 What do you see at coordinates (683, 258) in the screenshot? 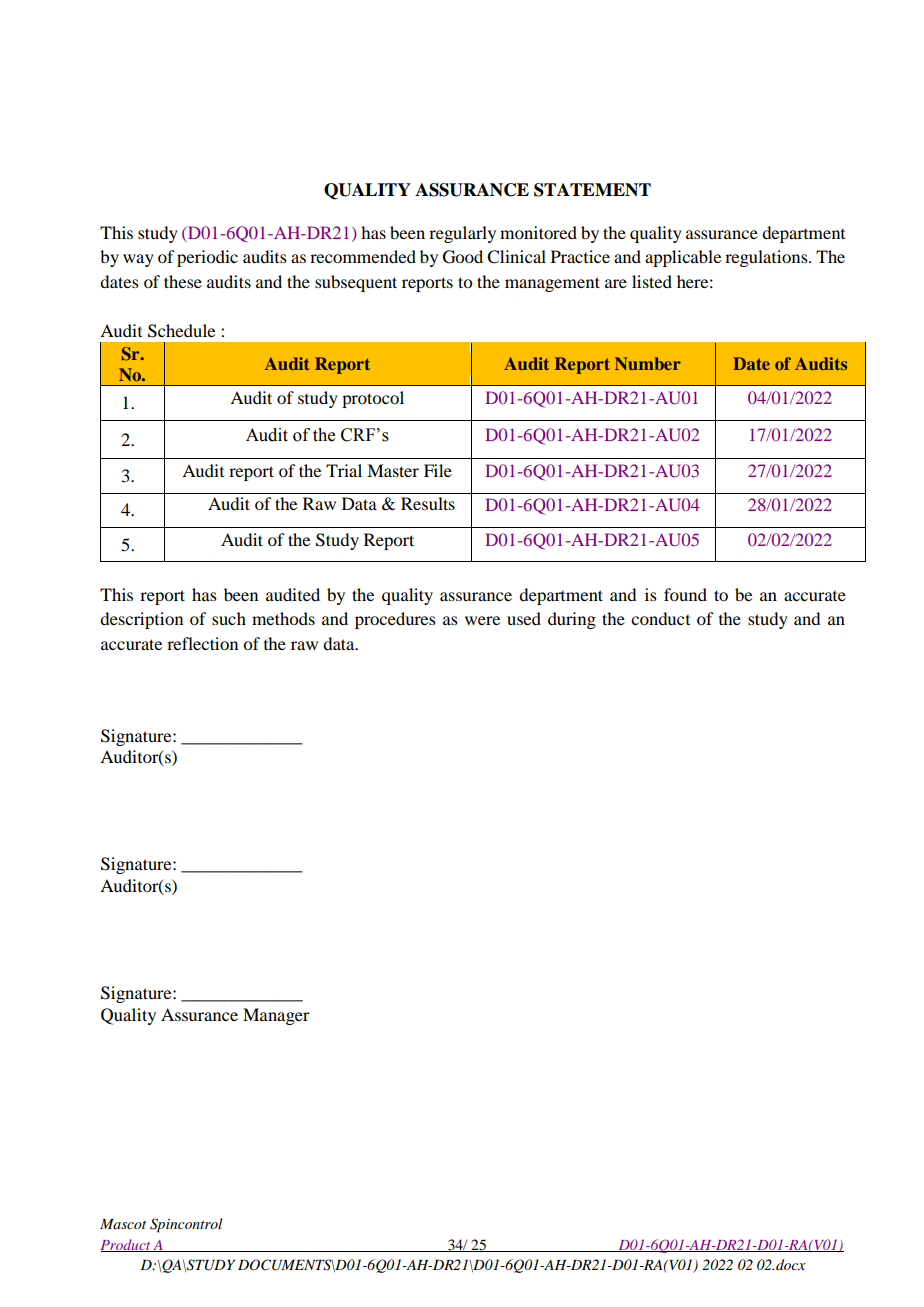
I see `applicable` at bounding box center [683, 258].
